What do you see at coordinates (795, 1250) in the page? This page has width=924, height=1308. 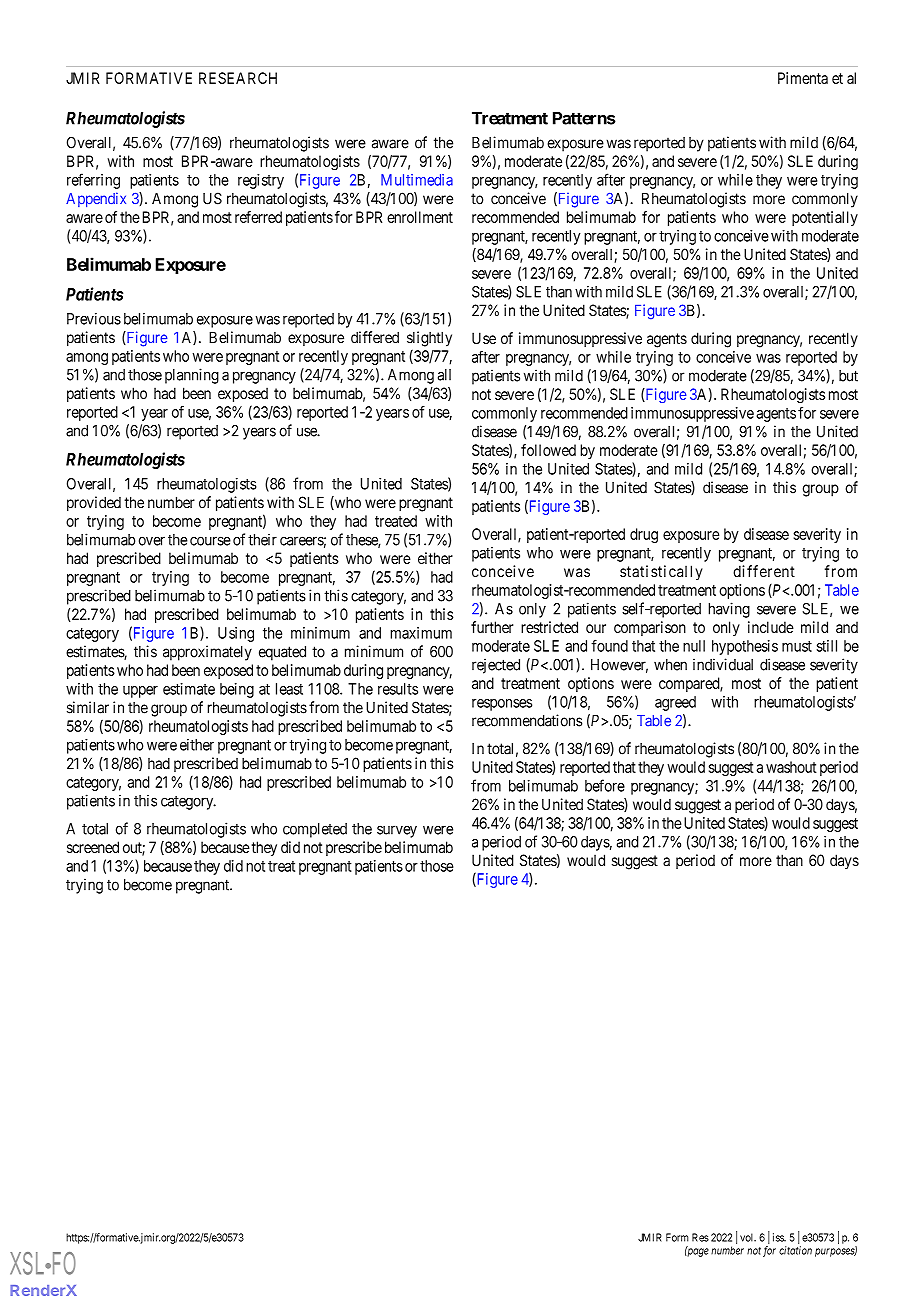 I see `citation` at bounding box center [795, 1250].
